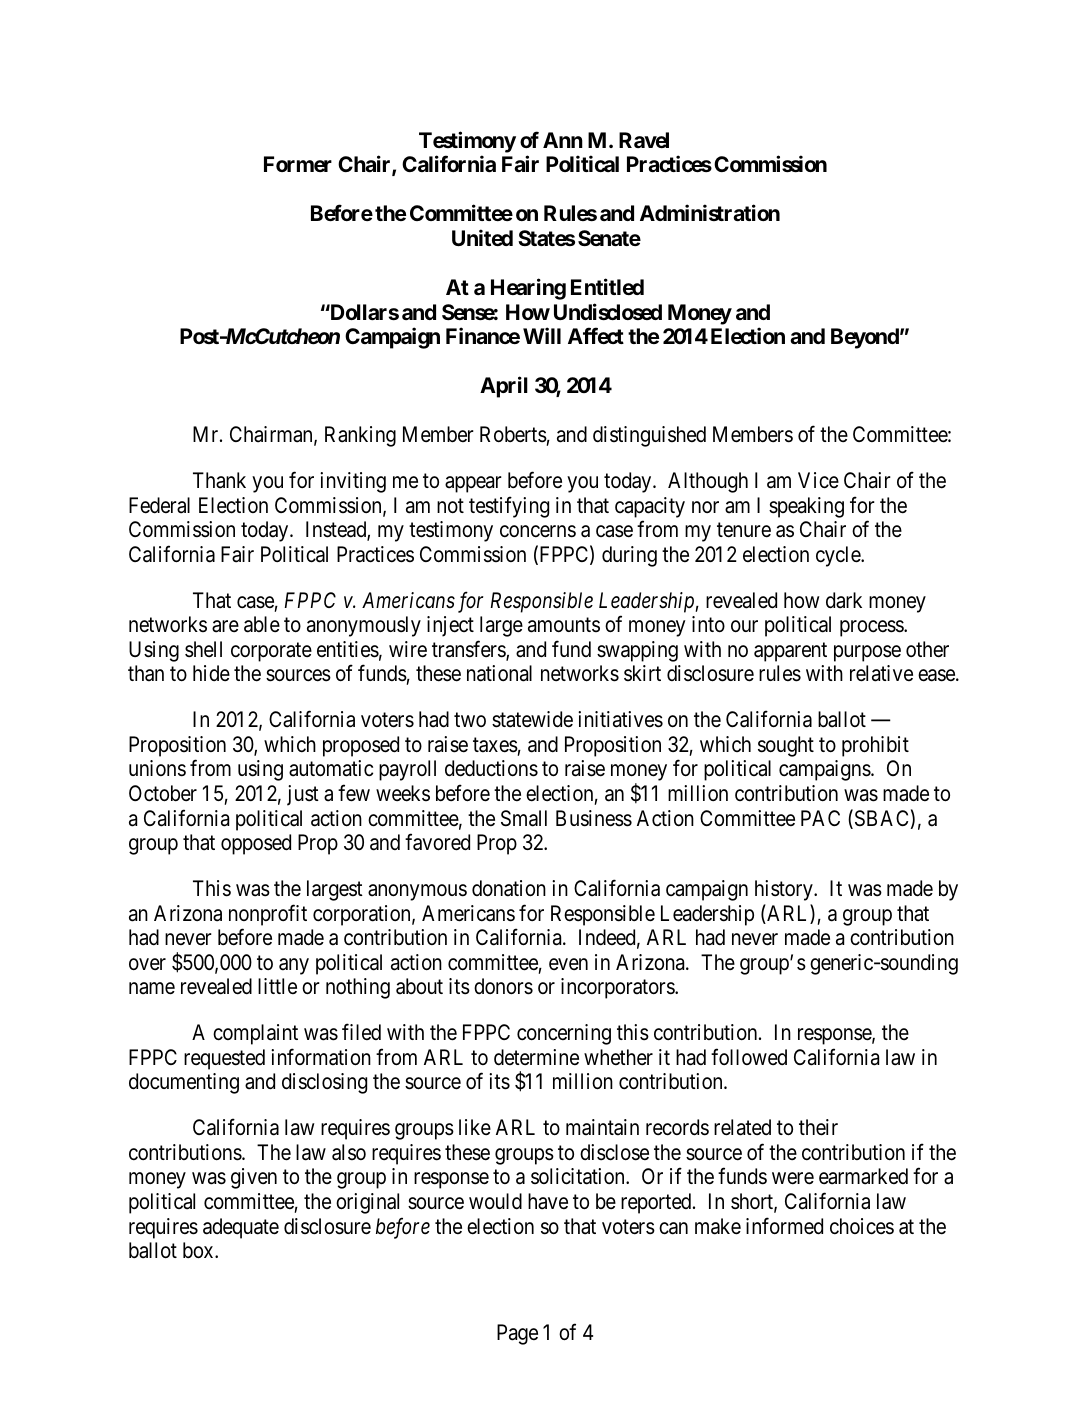 Image resolution: width=1089 pixels, height=1410 pixels. I want to click on prohibit, so click(875, 746).
